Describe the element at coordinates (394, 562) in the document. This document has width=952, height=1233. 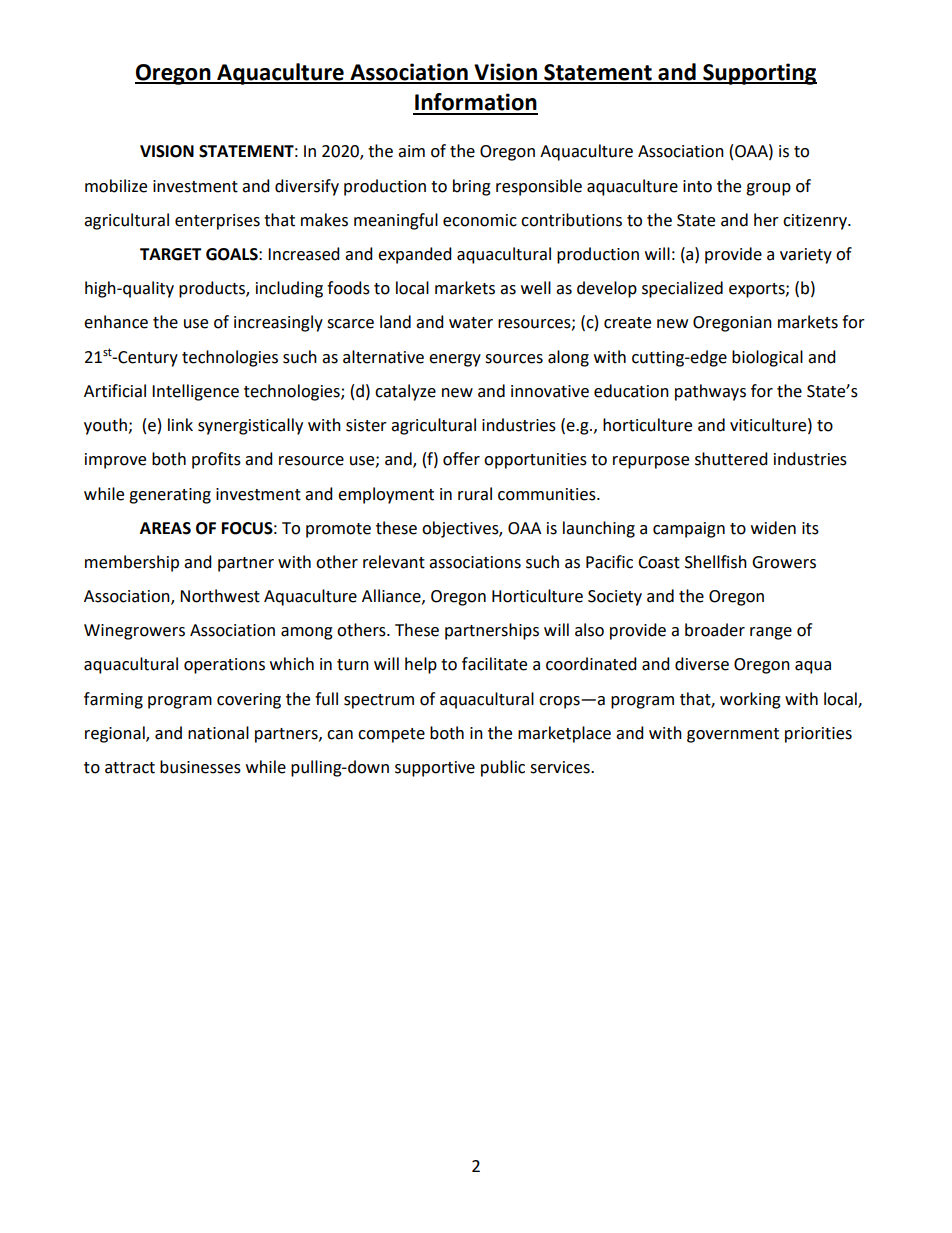
I see `relevant` at that location.
